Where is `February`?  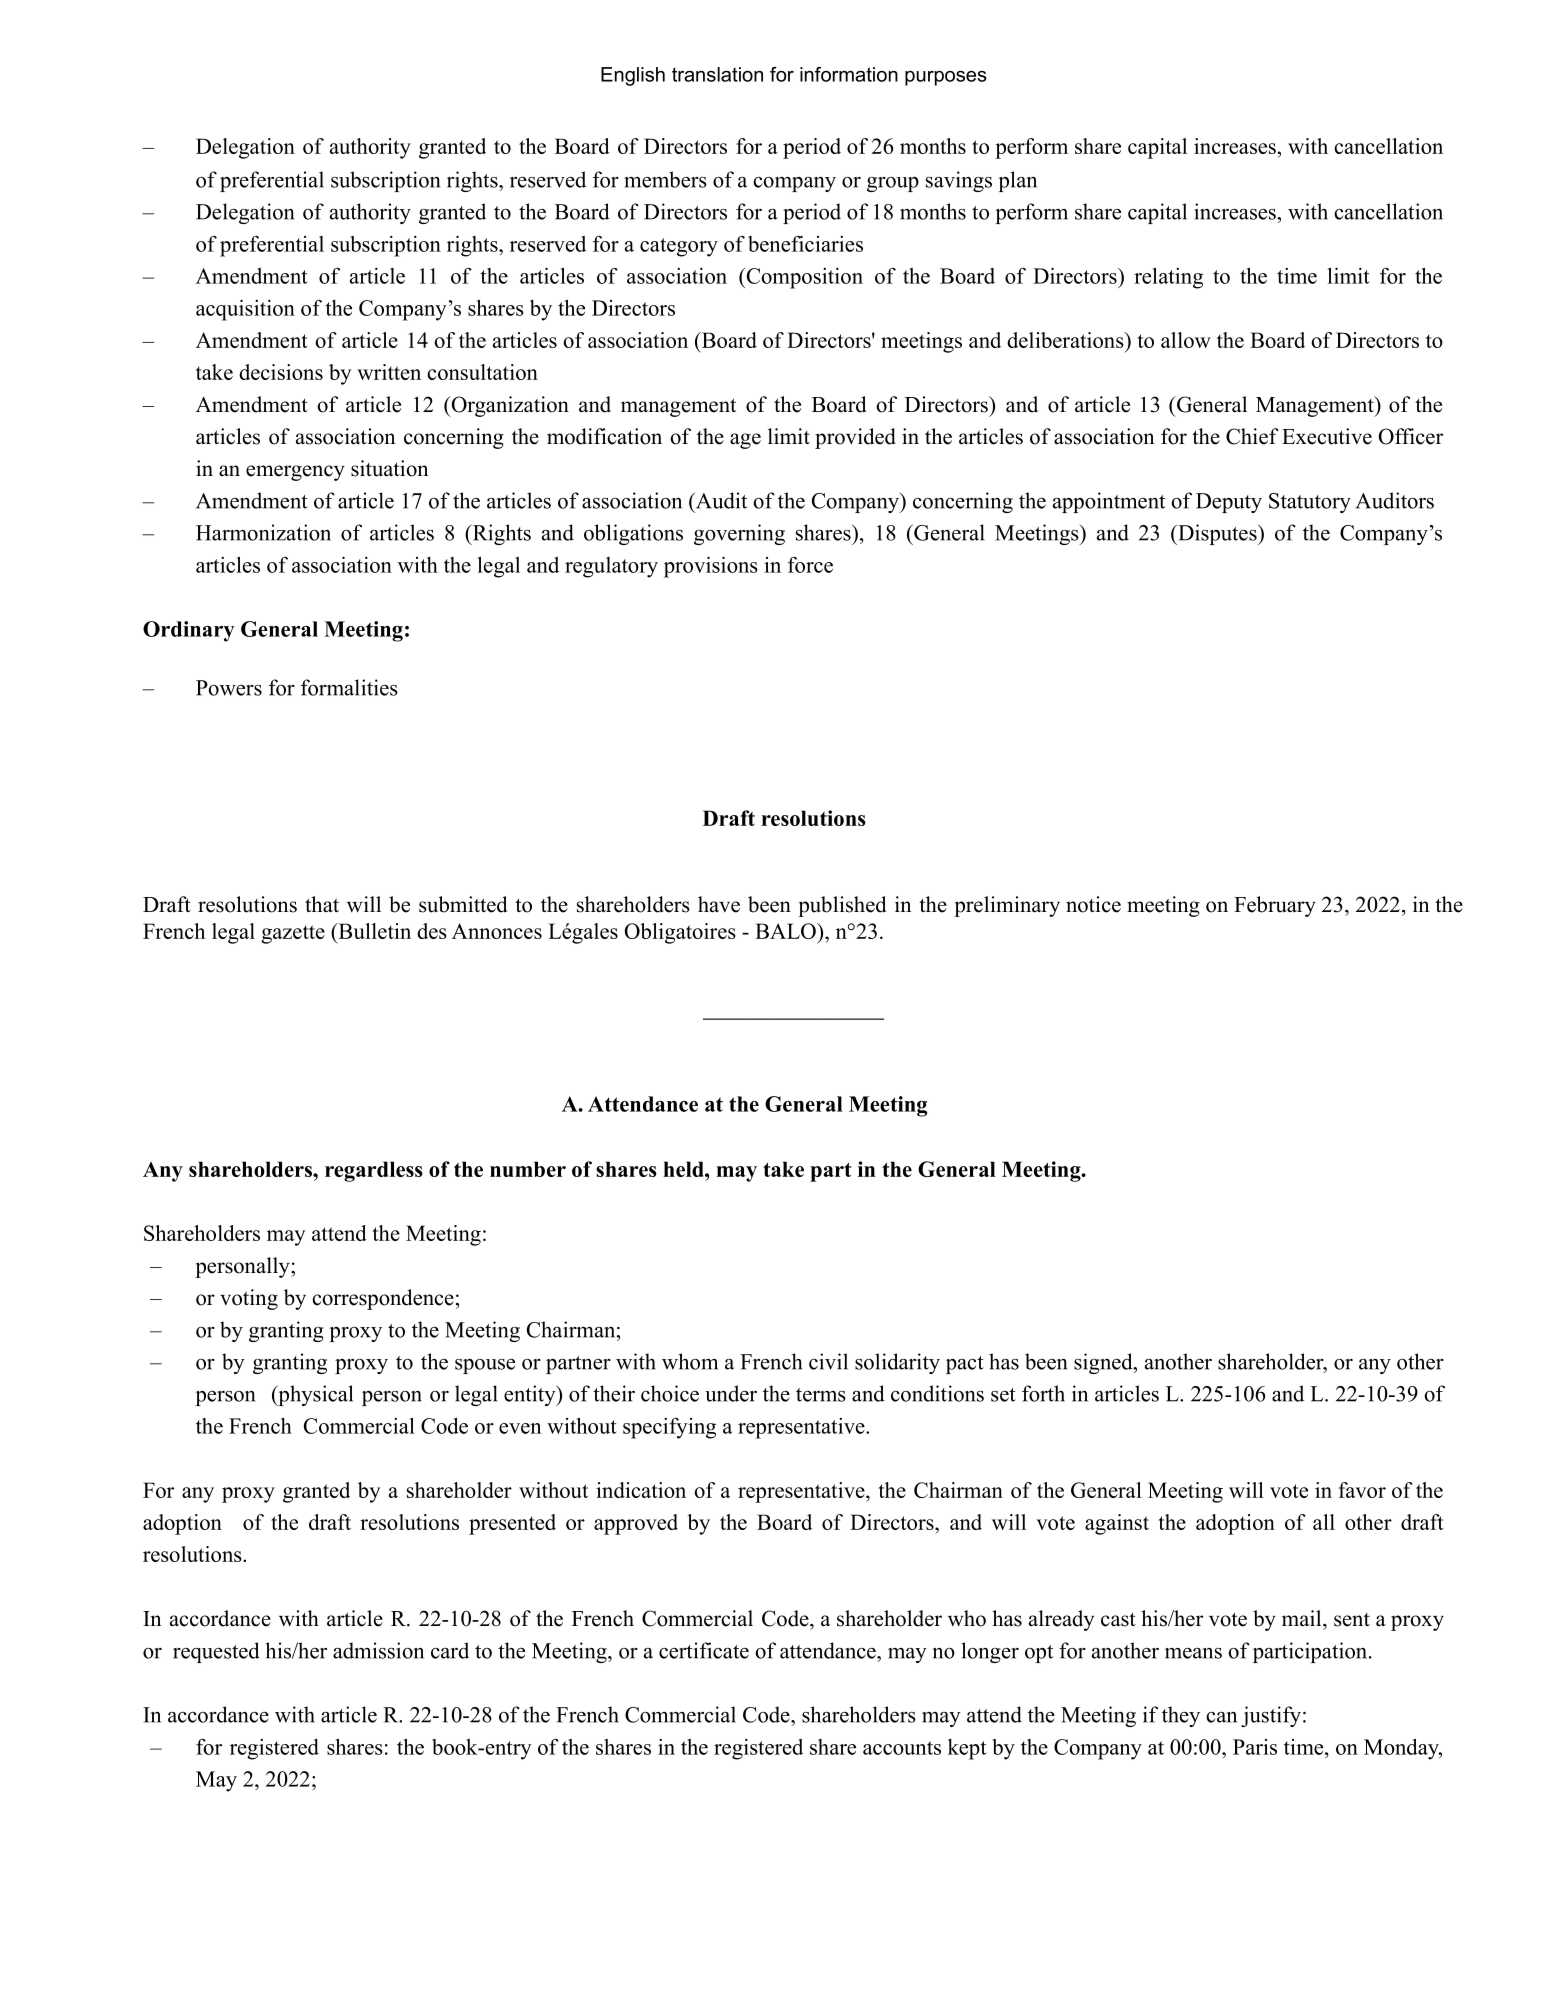 February is located at coordinates (1275, 906).
